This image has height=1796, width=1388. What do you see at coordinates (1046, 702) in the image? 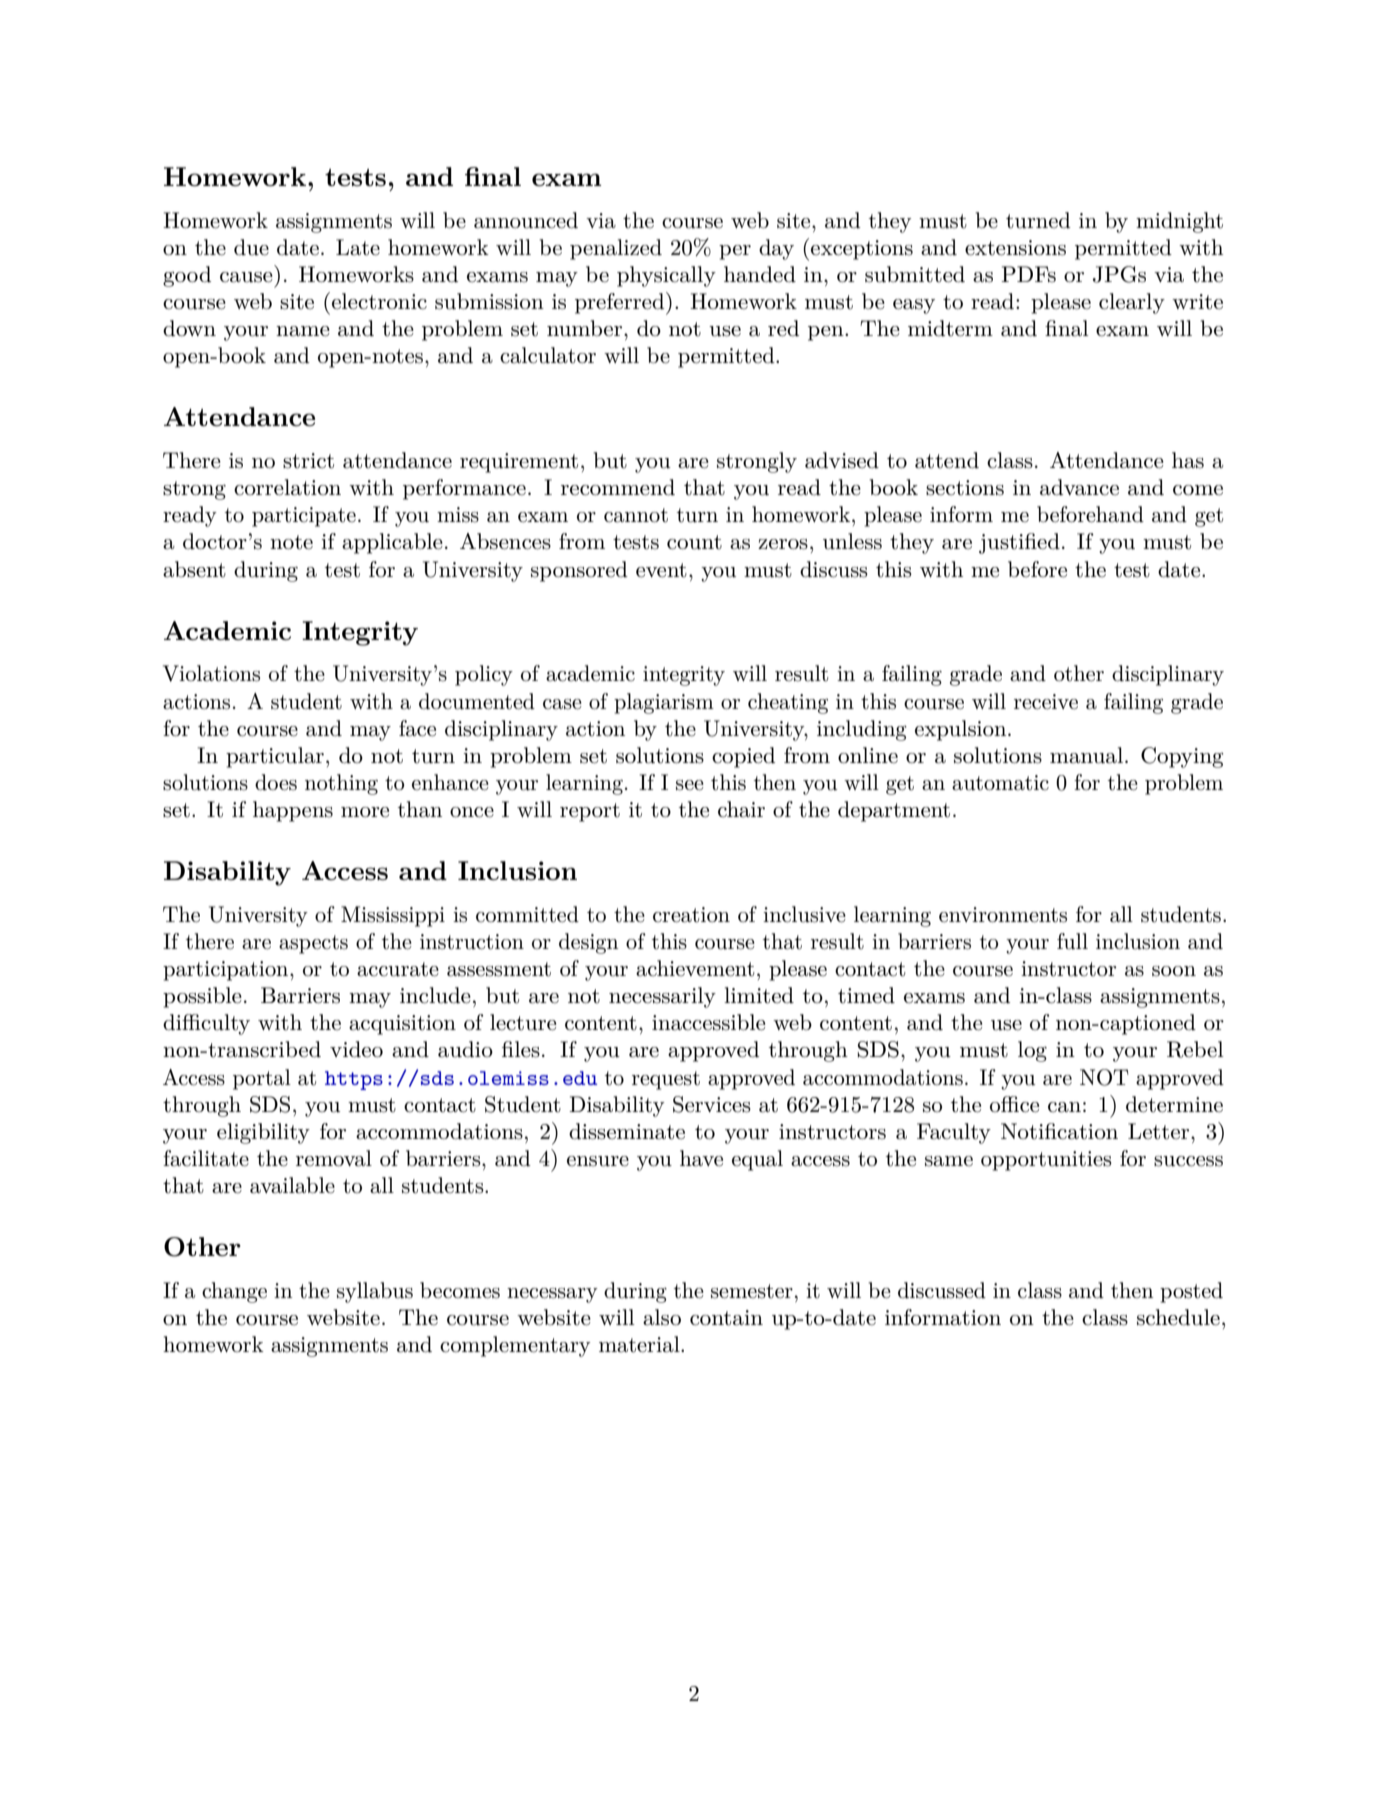
I see `receive` at bounding box center [1046, 702].
